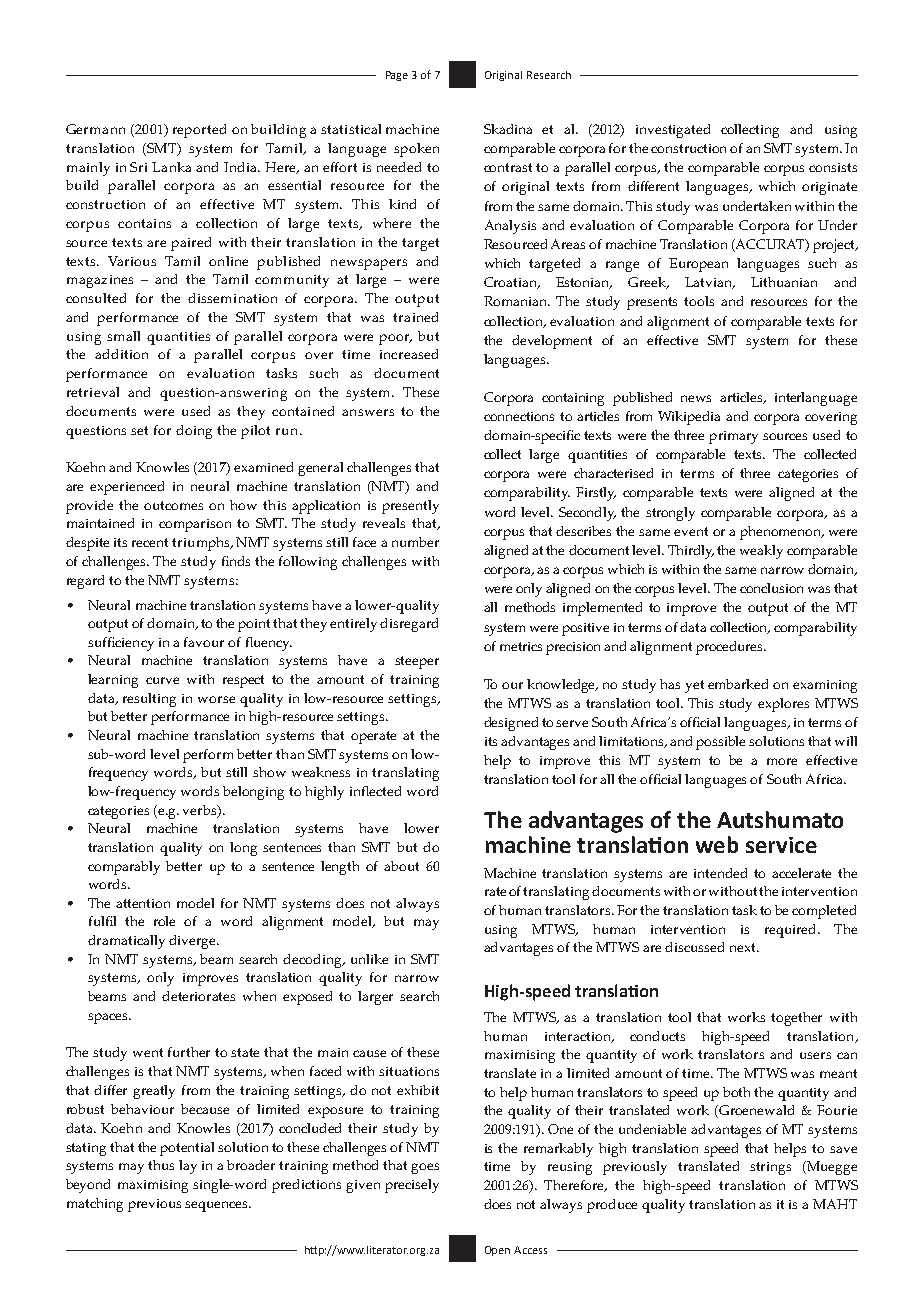  Describe the element at coordinates (199, 131) in the document. I see `reported` at that location.
